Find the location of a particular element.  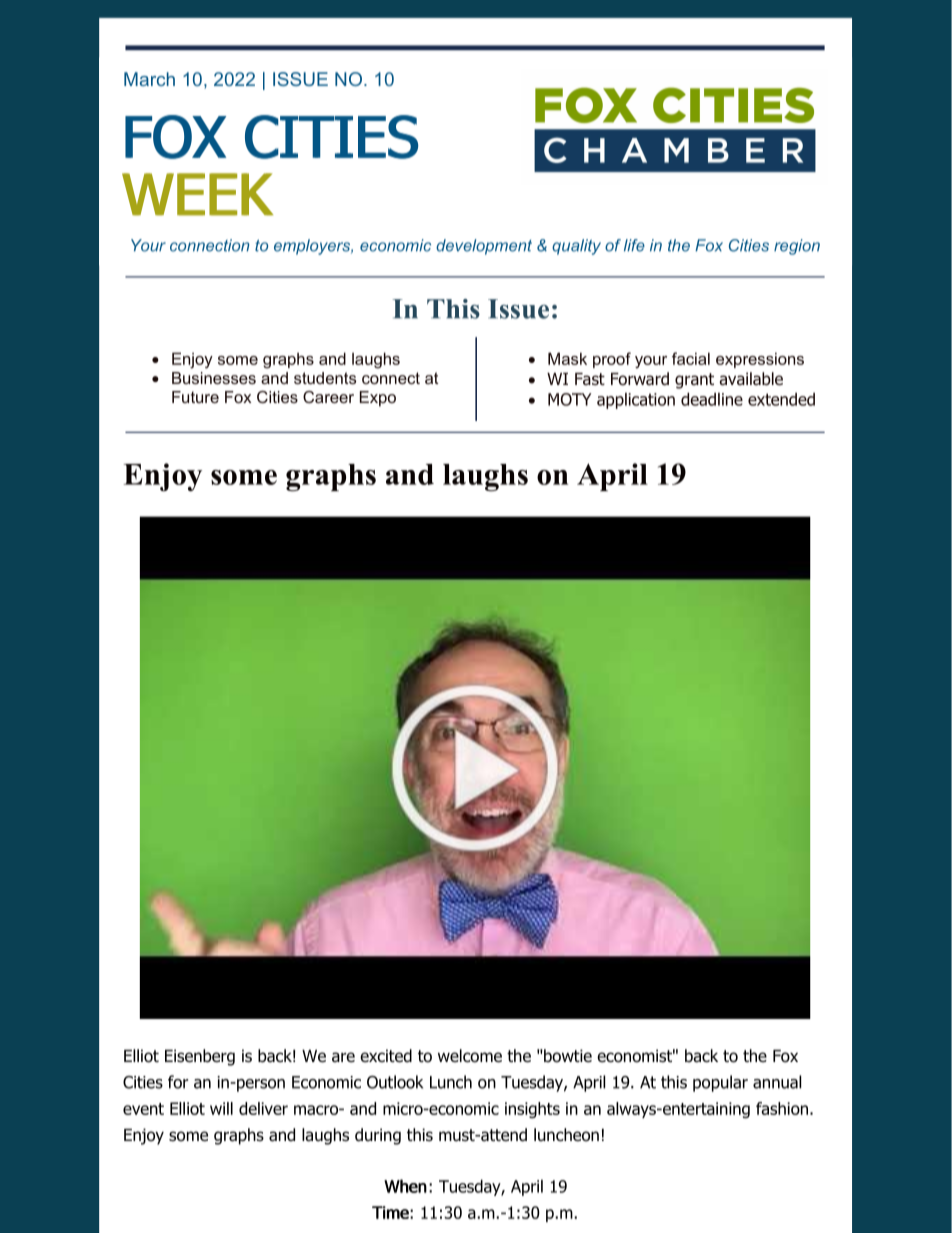

deadline is located at coordinates (712, 399).
